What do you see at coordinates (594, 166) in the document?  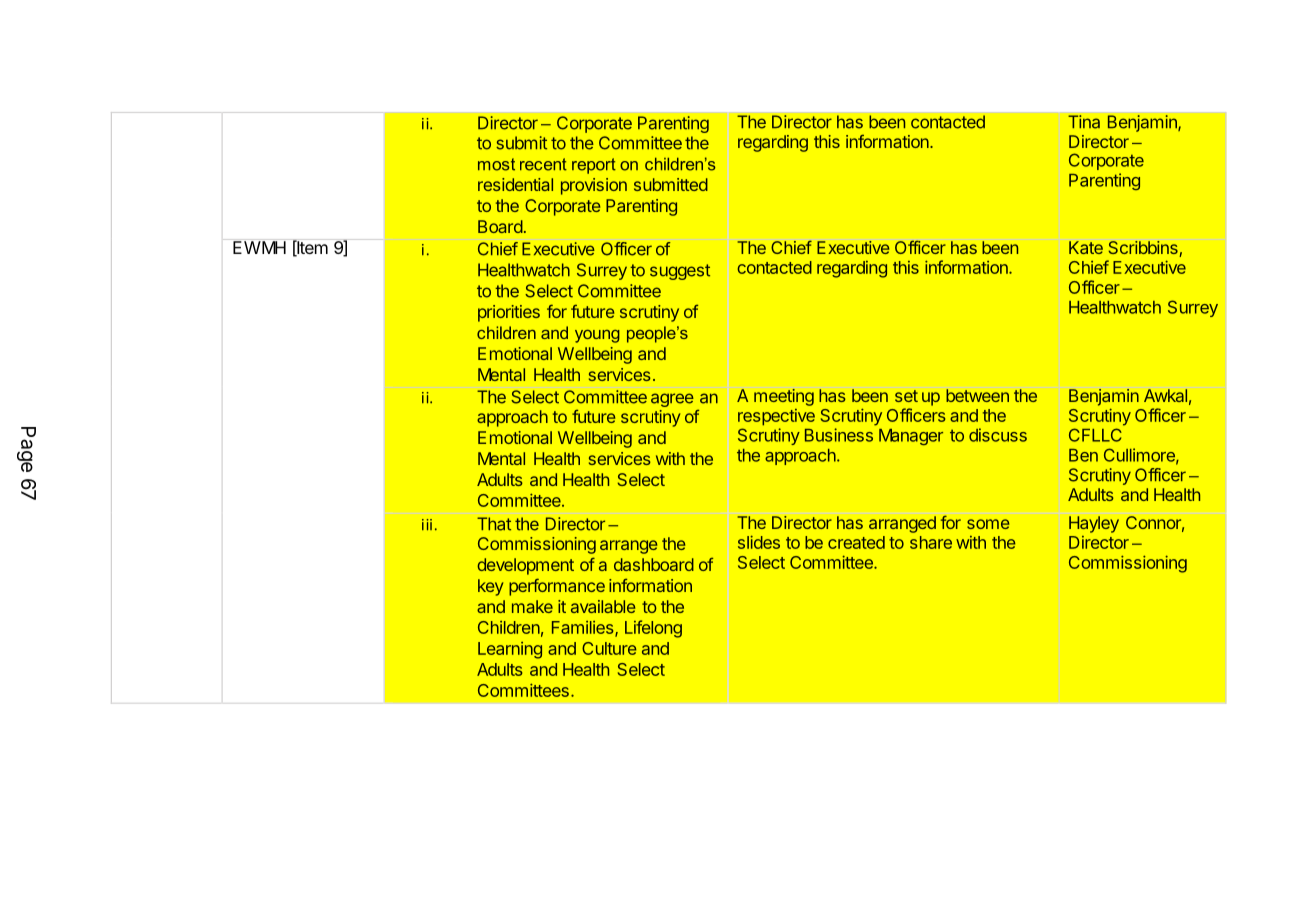 I see `report` at bounding box center [594, 166].
